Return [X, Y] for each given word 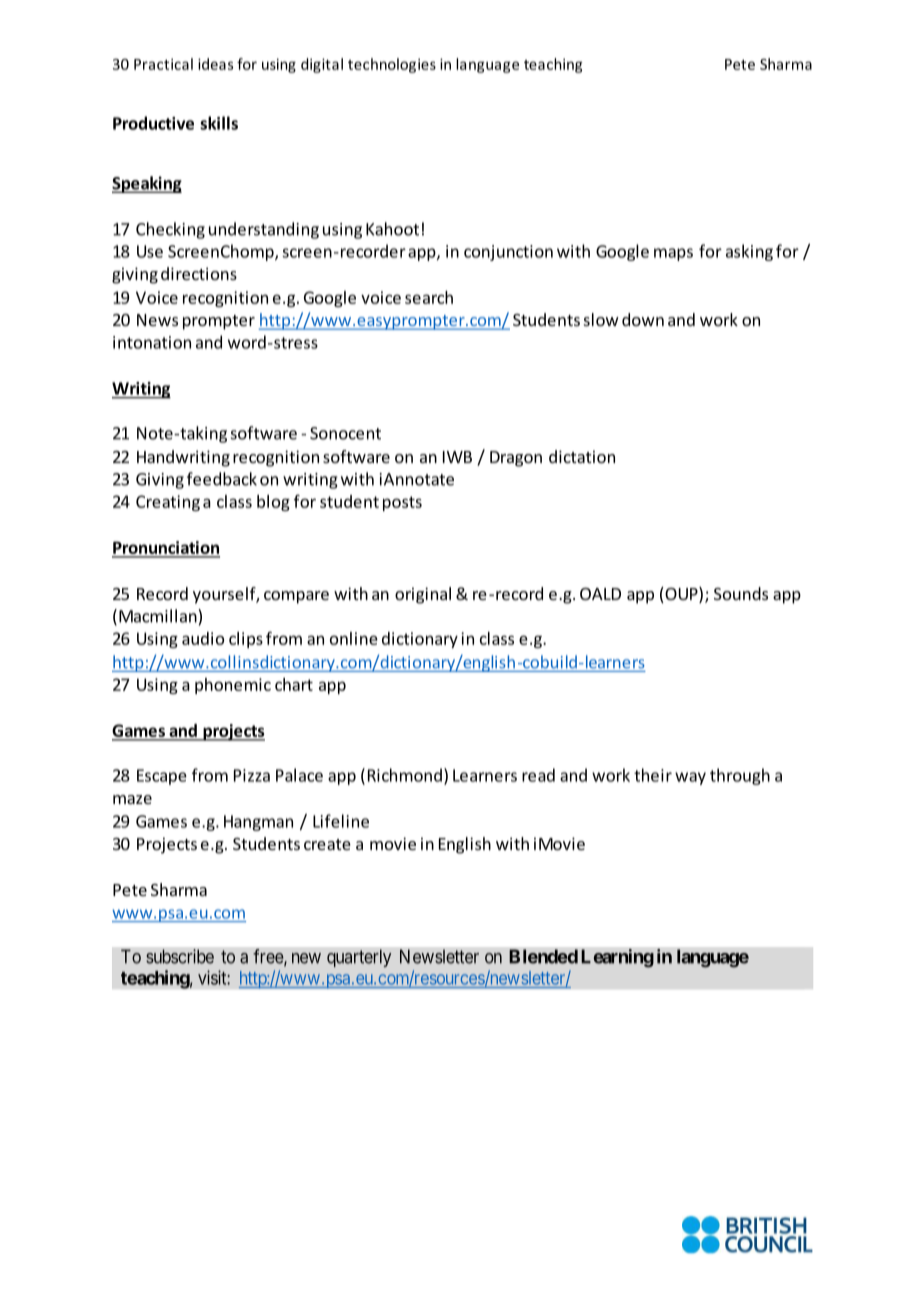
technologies [392, 65]
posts [402, 503]
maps [673, 254]
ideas [215, 64]
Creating [168, 503]
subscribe [180, 956]
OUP [681, 595]
